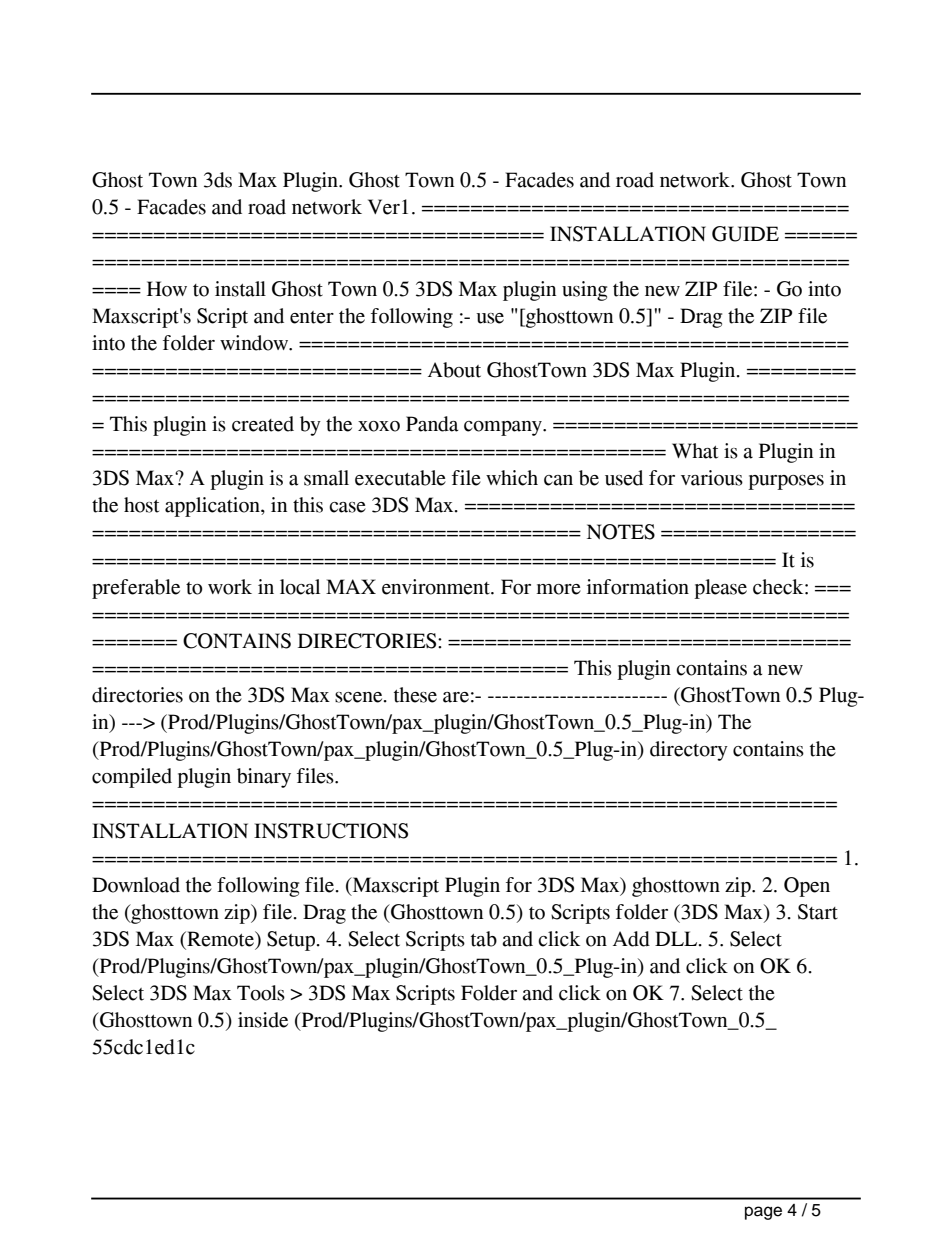  What do you see at coordinates (763, 1213) in the image?
I see `page` at bounding box center [763, 1213].
